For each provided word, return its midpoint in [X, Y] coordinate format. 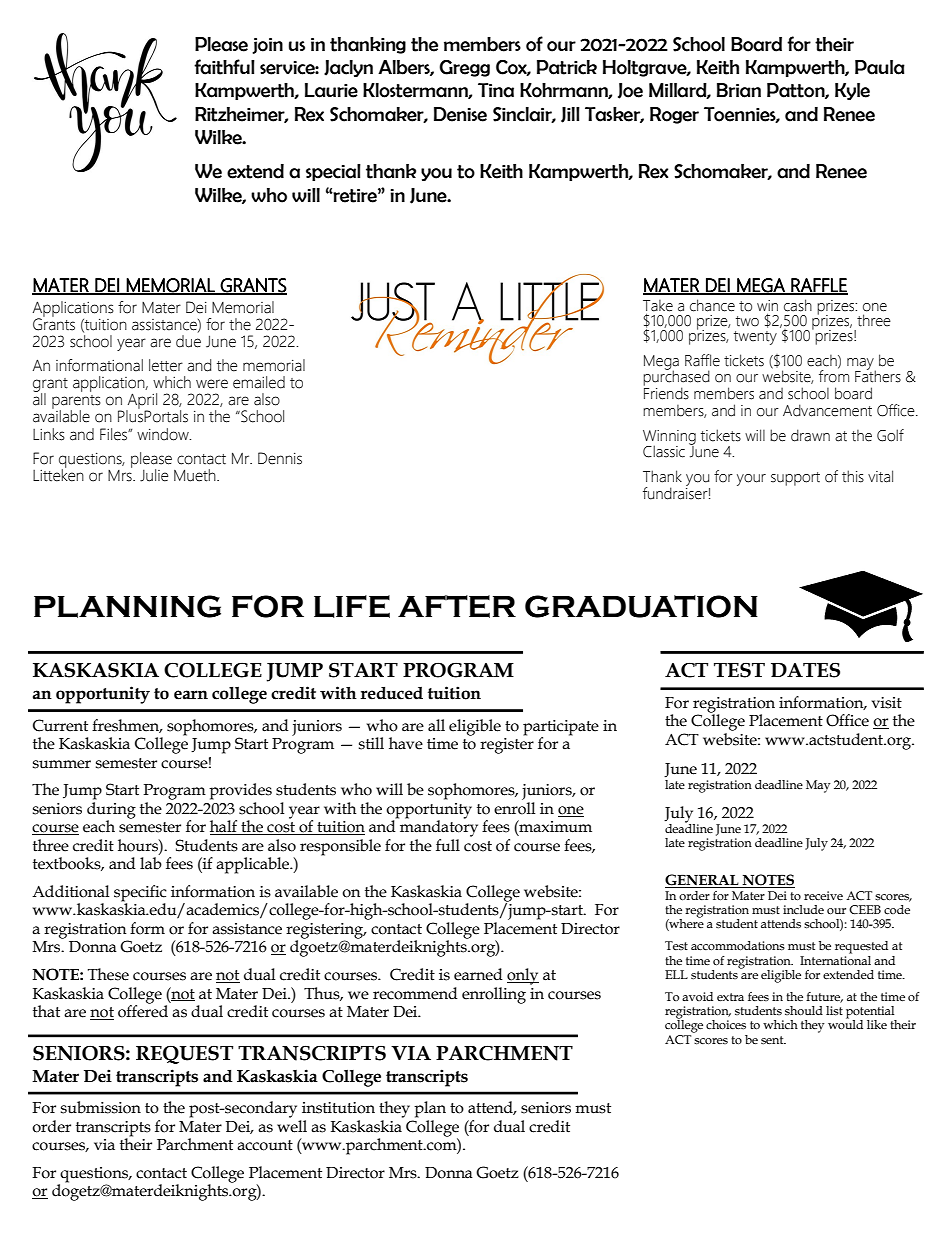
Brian [739, 90]
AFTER [457, 606]
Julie [154, 475]
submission [101, 1107]
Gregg [464, 68]
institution [338, 1108]
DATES [805, 670]
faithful [224, 67]
